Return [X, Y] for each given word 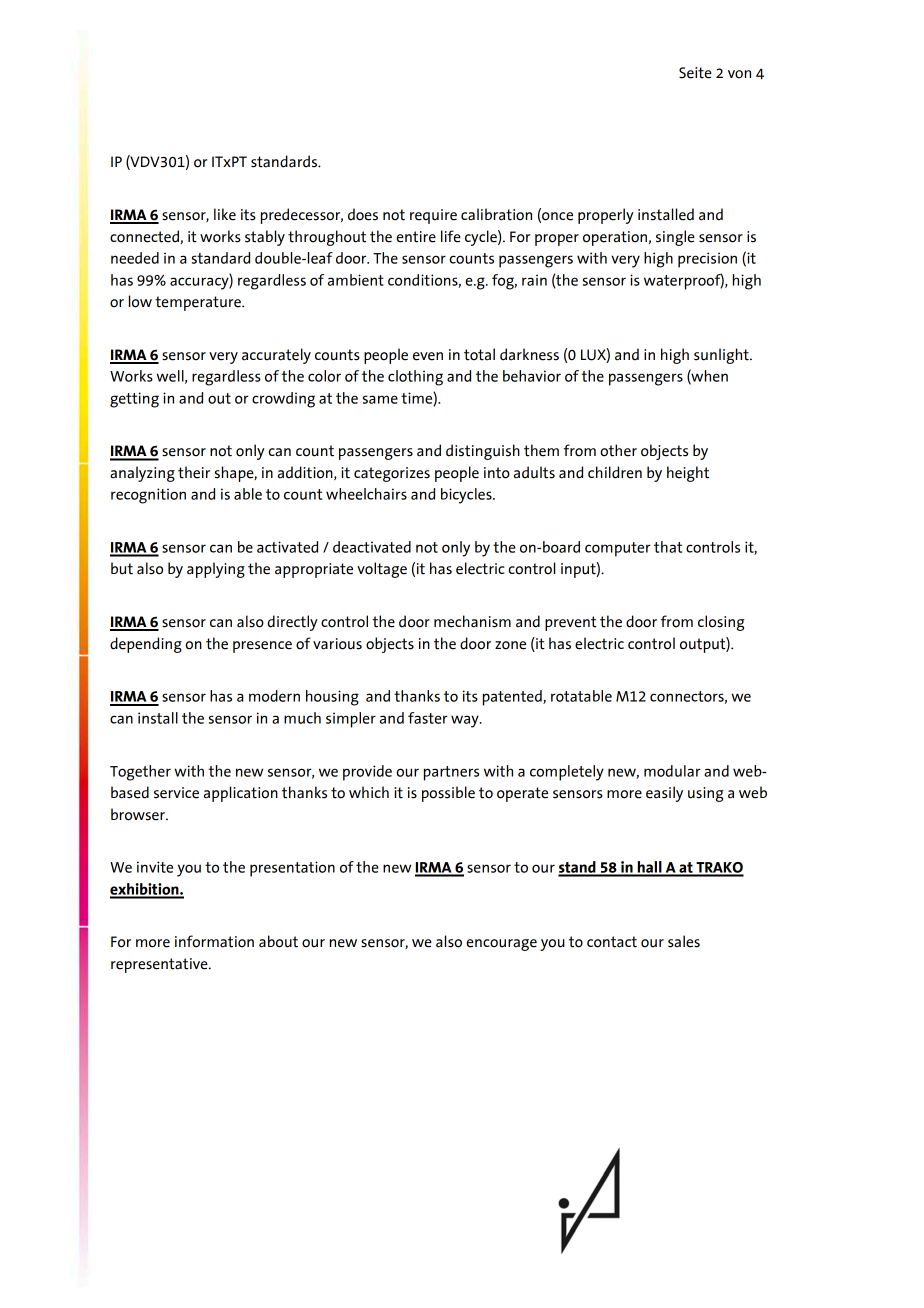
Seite [695, 73]
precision [707, 260]
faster [428, 718]
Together [140, 773]
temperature [199, 303]
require [433, 216]
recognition [148, 496]
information [214, 941]
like [225, 214]
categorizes [392, 474]
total [479, 354]
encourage [501, 945]
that [668, 547]
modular [672, 771]
